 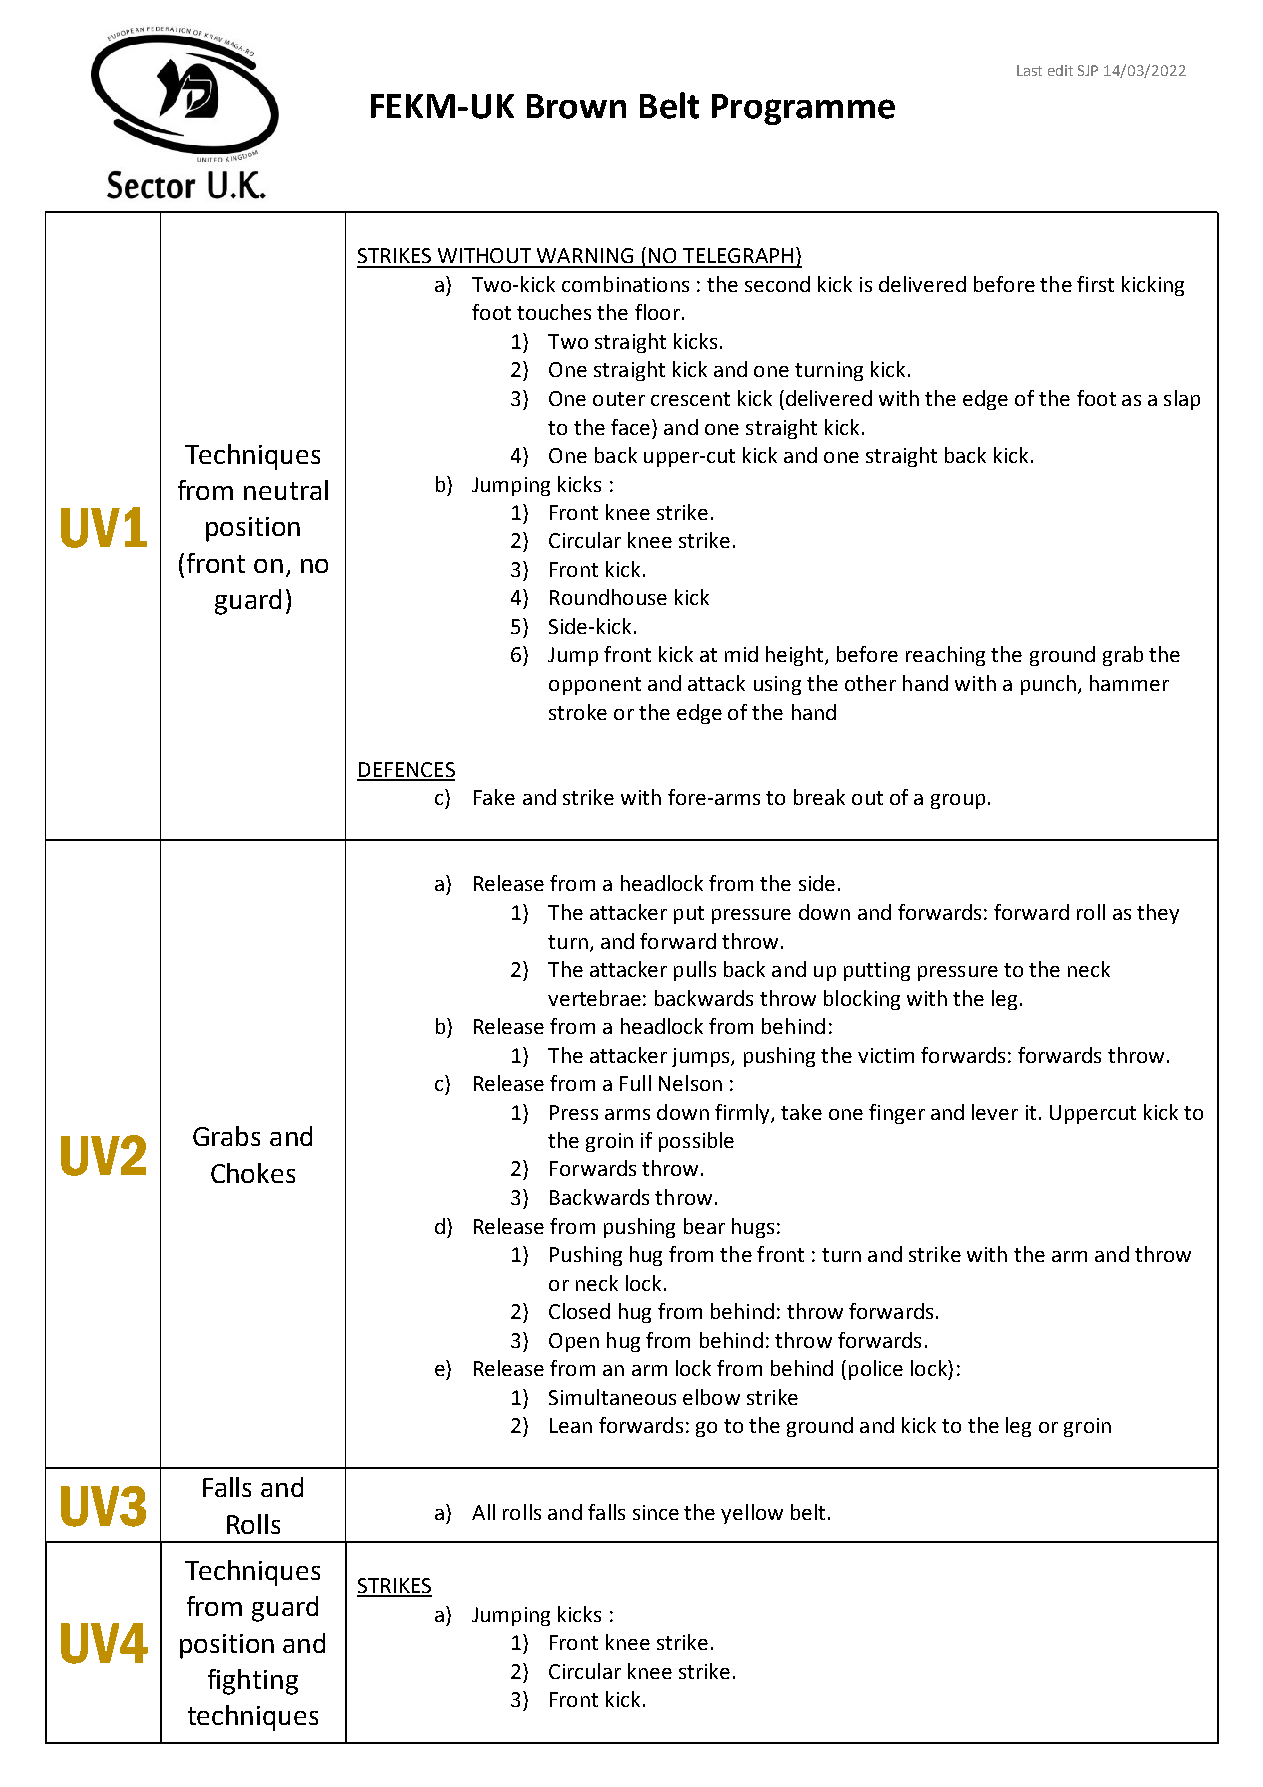 What do you see at coordinates (494, 797) in the image?
I see `Fake` at bounding box center [494, 797].
